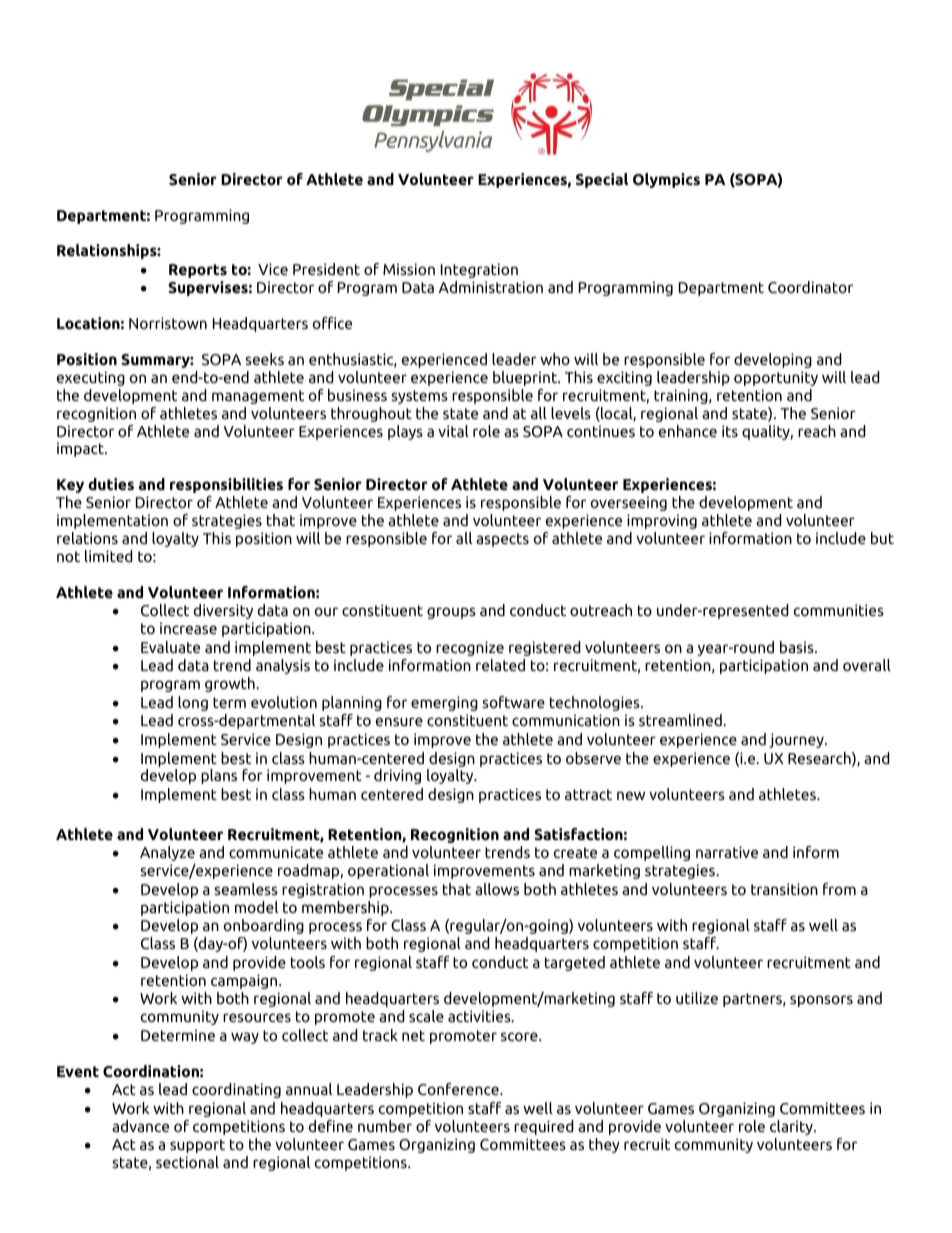 Image resolution: width=952 pixels, height=1233 pixels. Describe the element at coordinates (111, 484) in the screenshot. I see `duties` at that location.
